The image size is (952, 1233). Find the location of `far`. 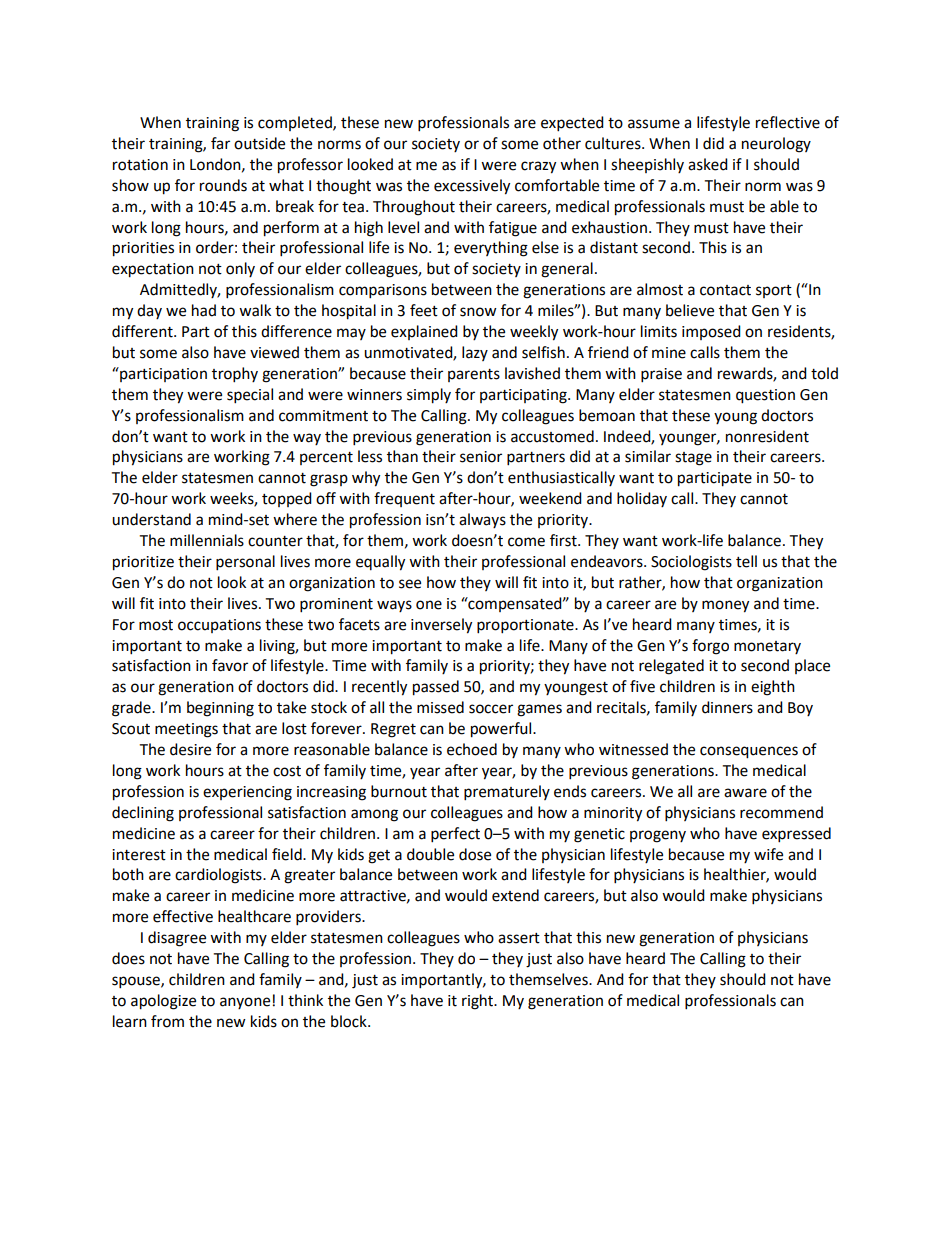

far is located at coordinates (220, 143).
